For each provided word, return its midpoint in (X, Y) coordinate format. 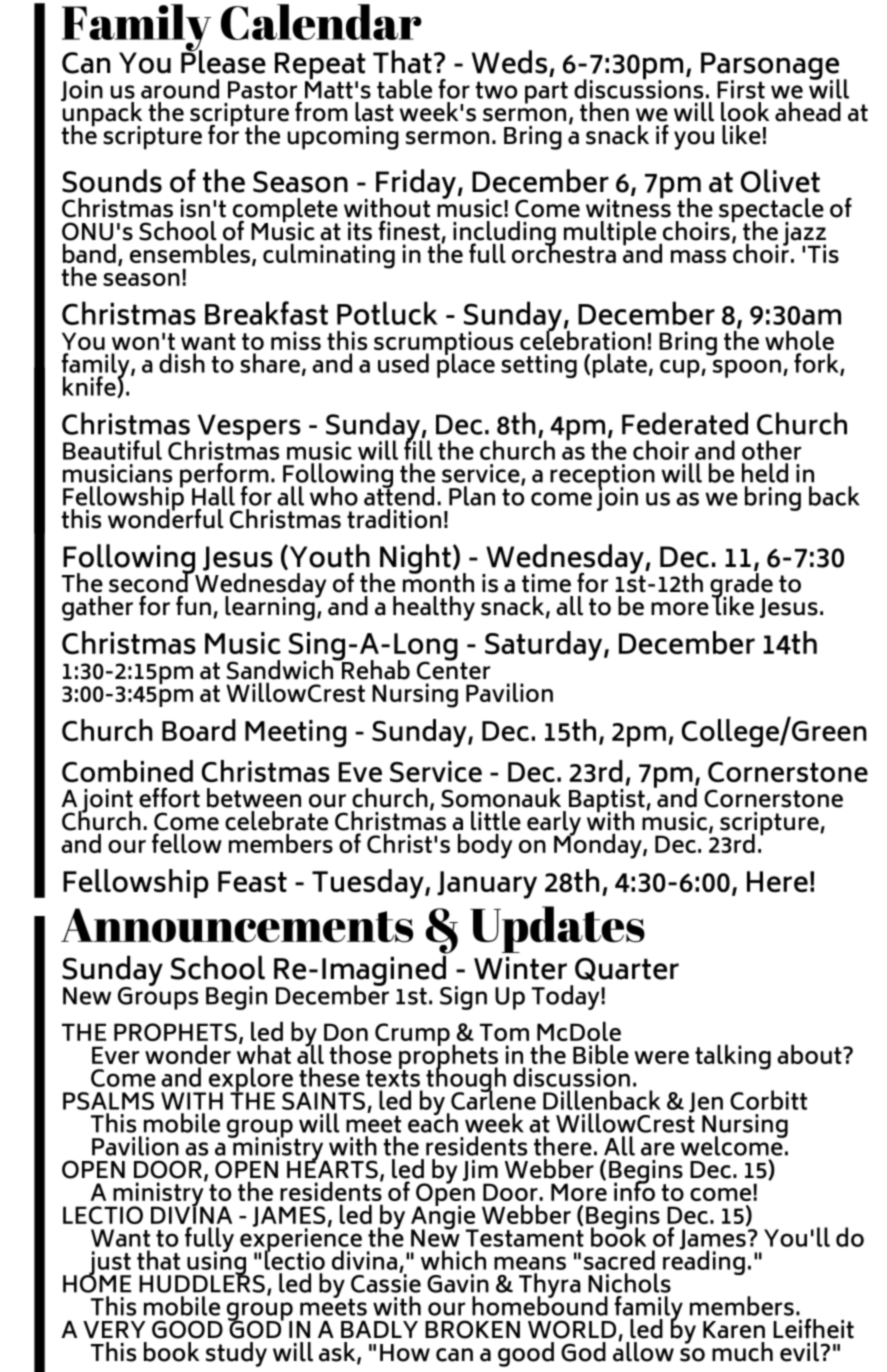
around (180, 89)
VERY (114, 1330)
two (496, 90)
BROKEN (472, 1329)
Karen (734, 1330)
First (741, 89)
